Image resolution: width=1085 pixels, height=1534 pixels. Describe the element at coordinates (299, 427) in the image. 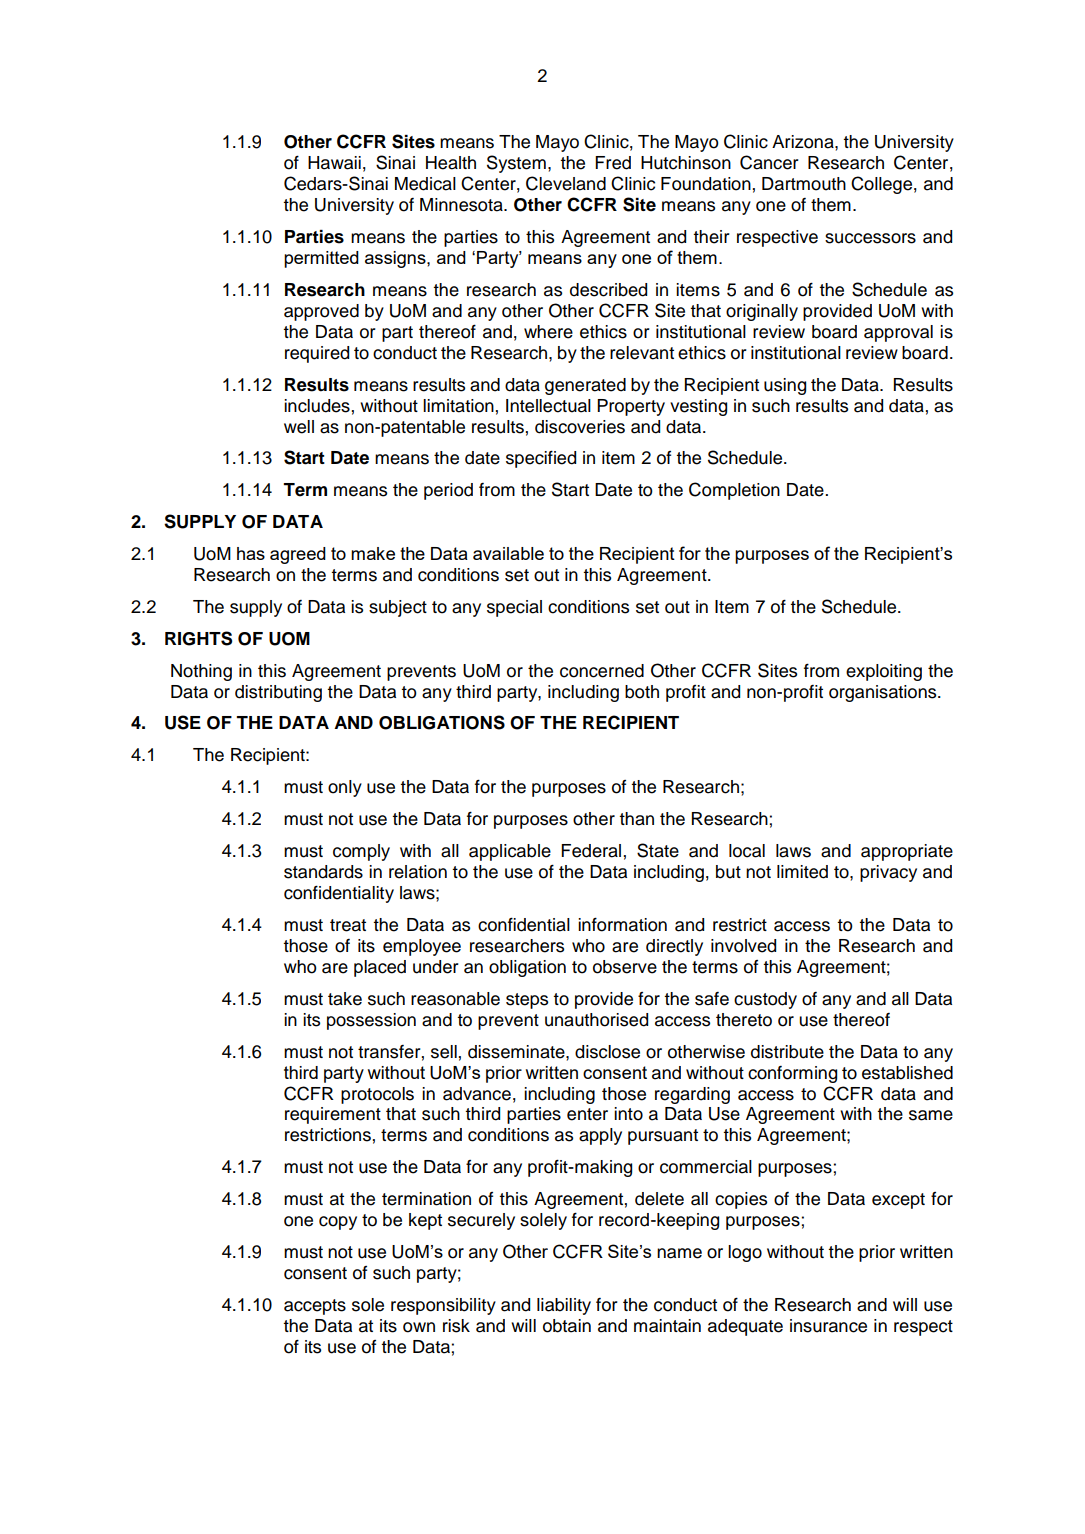

I see `well` at that location.
